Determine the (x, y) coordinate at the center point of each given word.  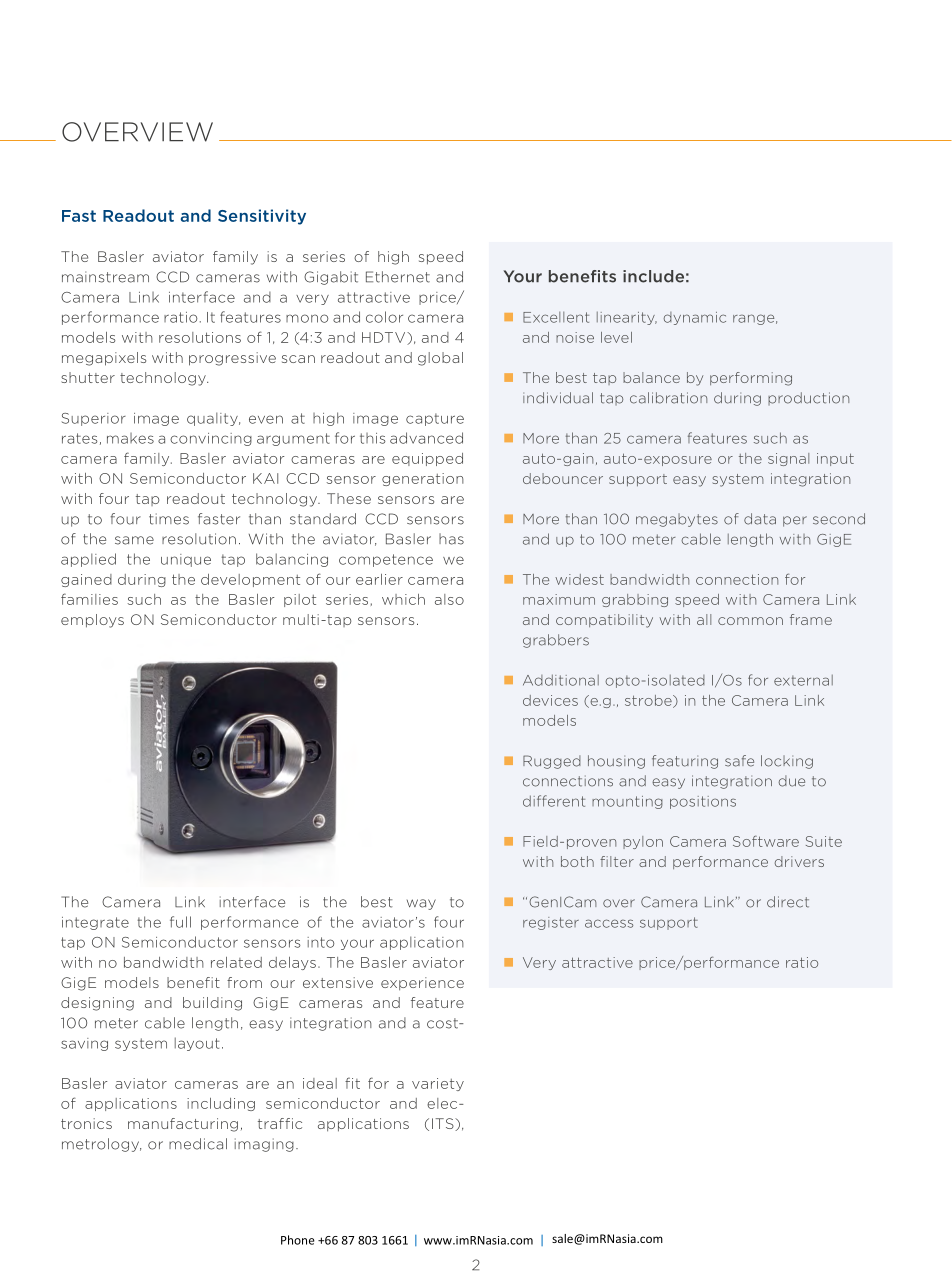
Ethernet (398, 277)
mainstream (105, 277)
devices (550, 700)
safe (739, 761)
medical (198, 1144)
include (653, 276)
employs (92, 621)
